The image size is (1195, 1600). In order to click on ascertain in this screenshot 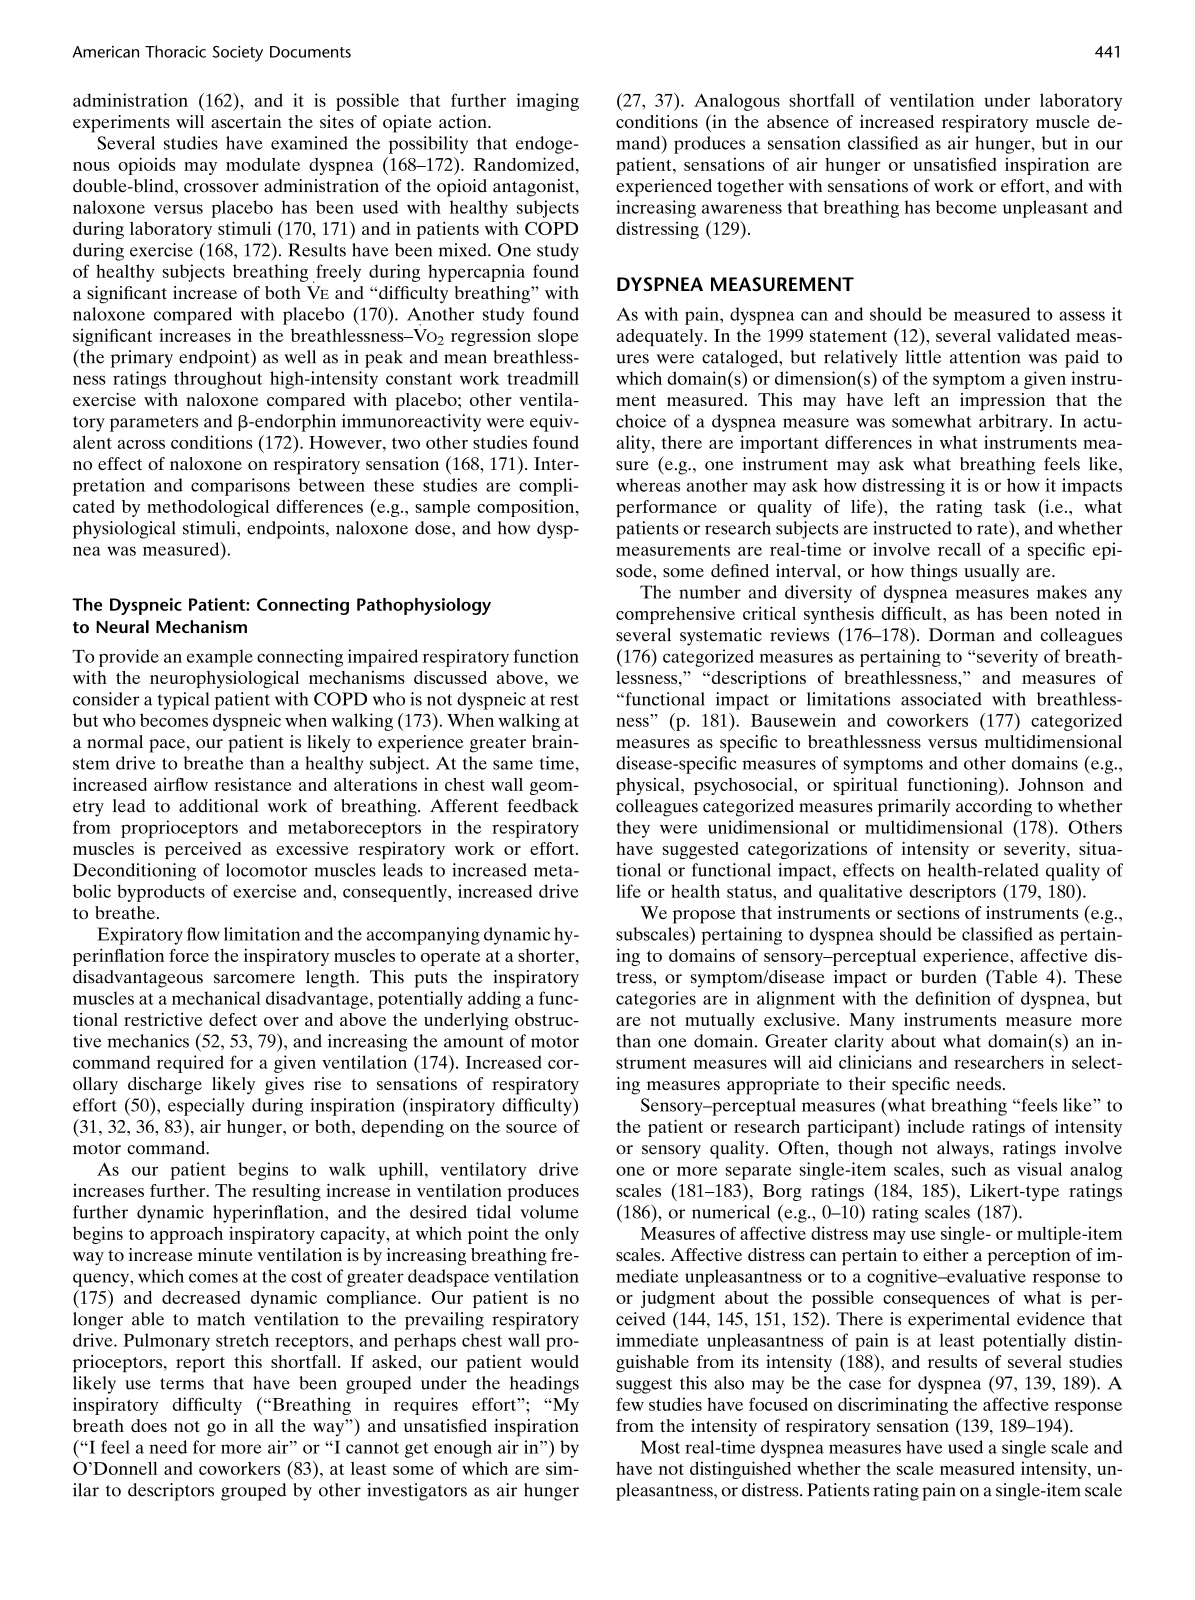, I will do `click(246, 121)`.
